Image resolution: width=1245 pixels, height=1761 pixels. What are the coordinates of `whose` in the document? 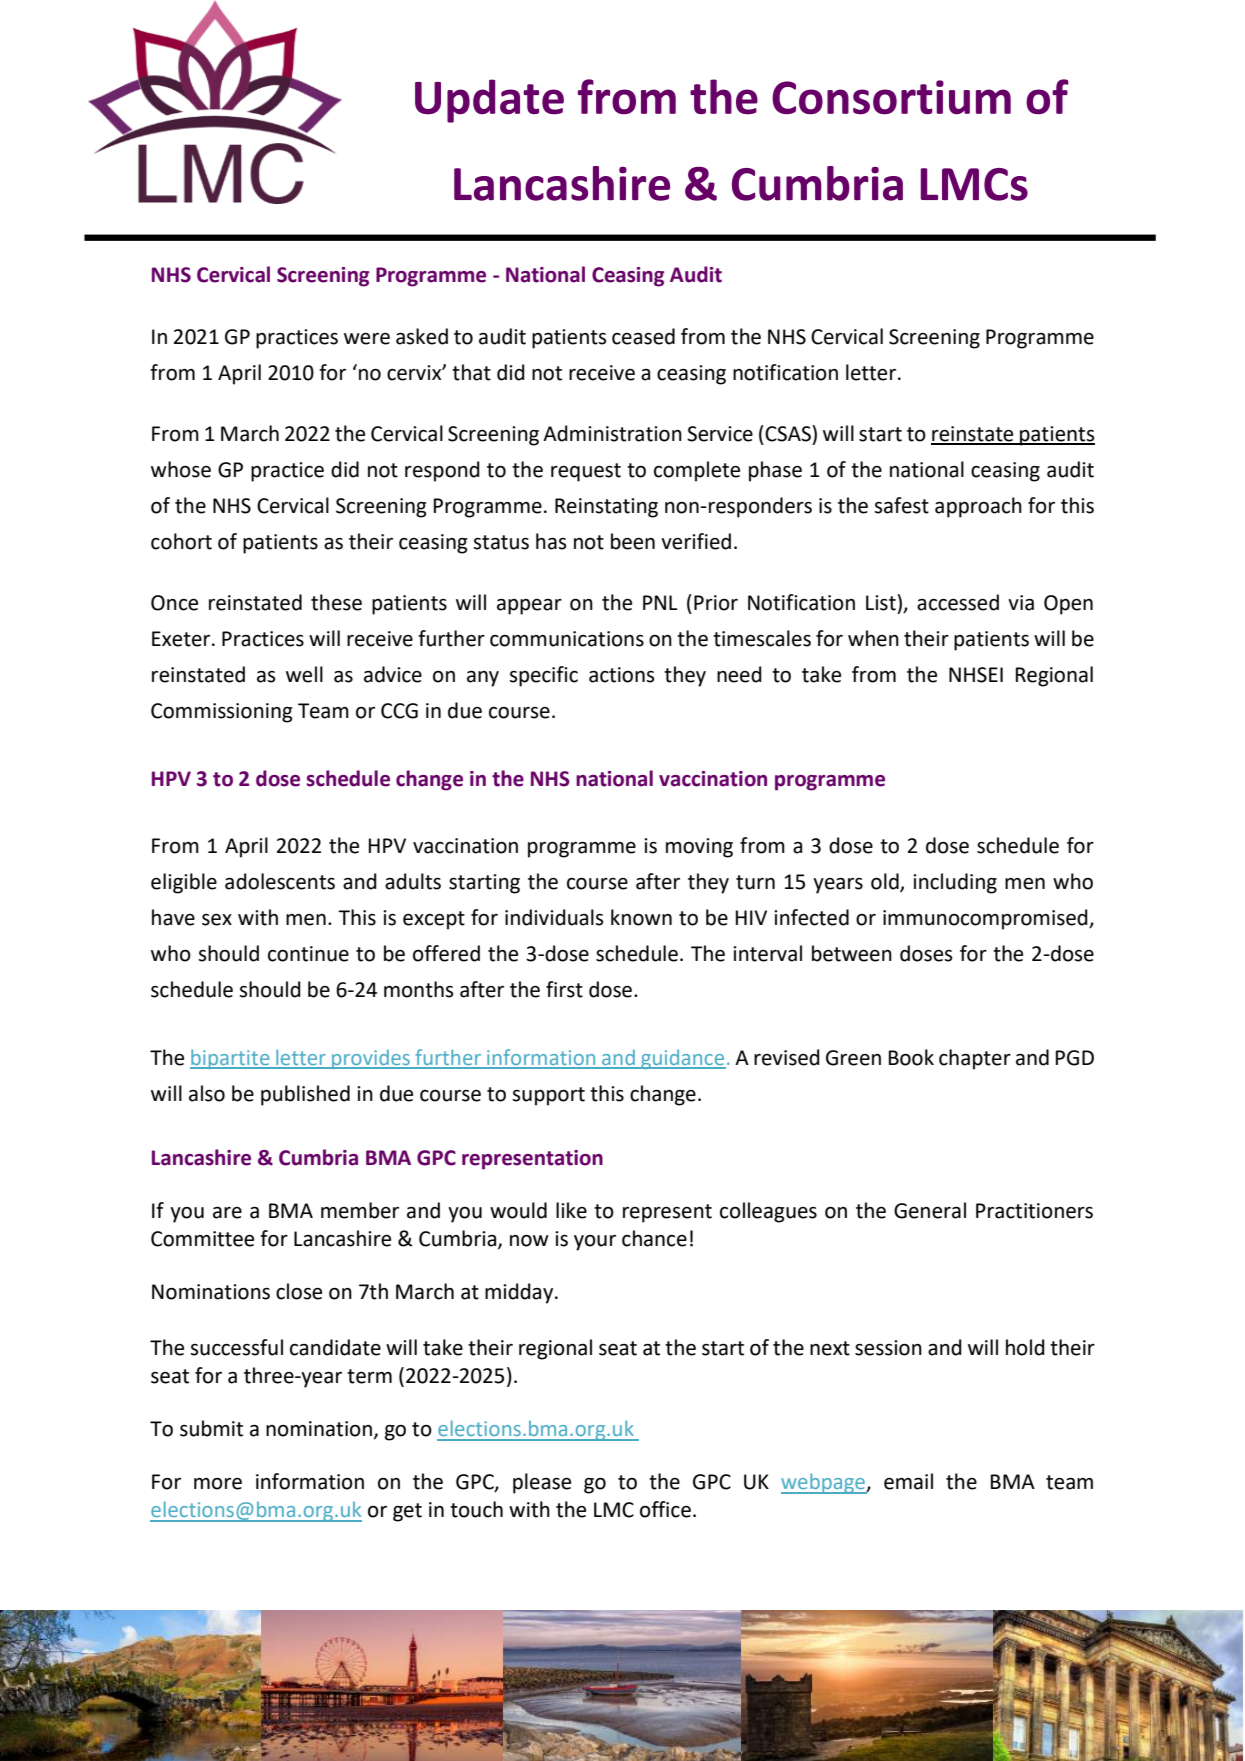 It's located at (181, 469).
